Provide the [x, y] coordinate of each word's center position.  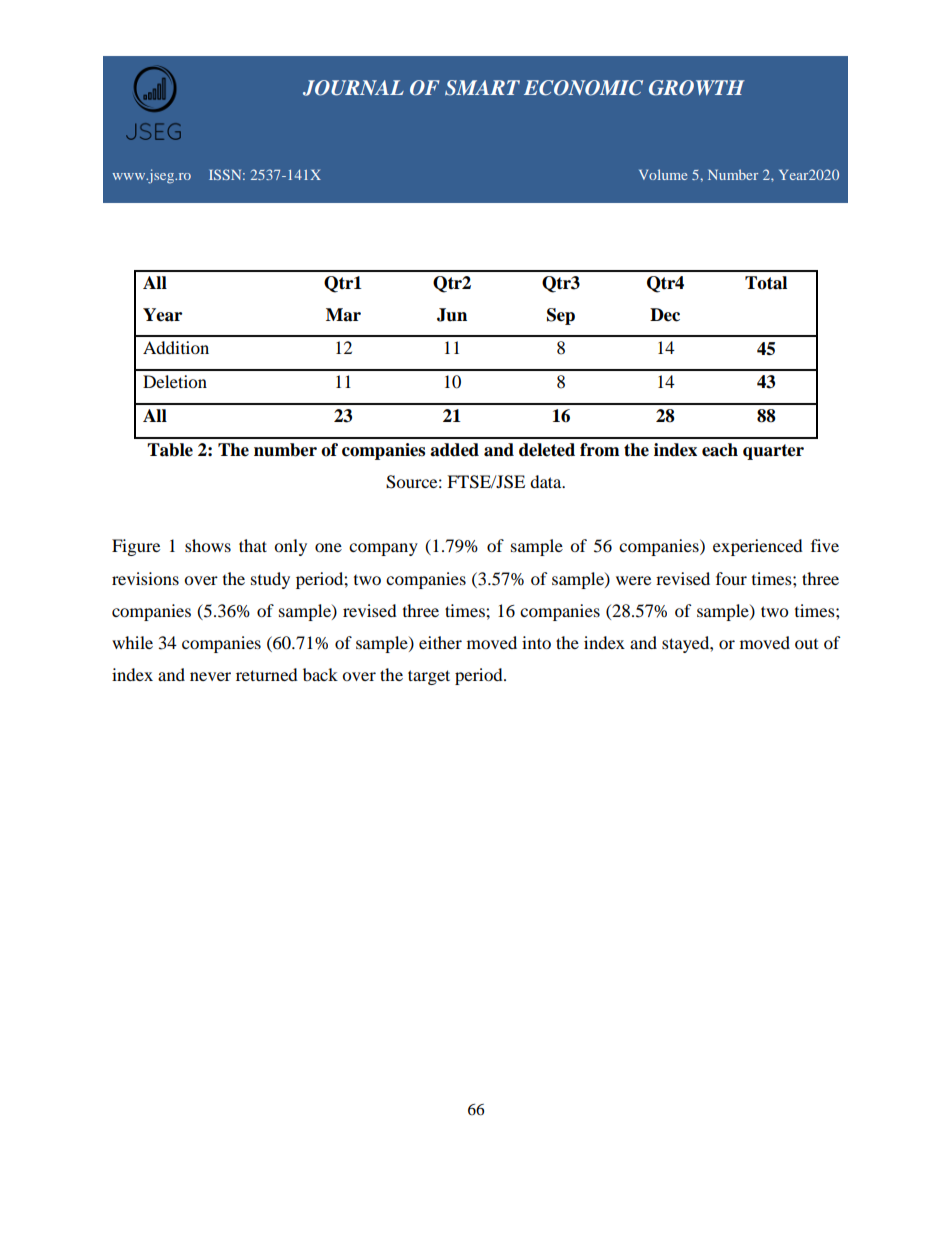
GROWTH [697, 88]
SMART [482, 88]
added [454, 450]
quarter [773, 452]
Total [766, 283]
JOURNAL [353, 88]
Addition [176, 347]
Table [170, 450]
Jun [452, 315]
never [210, 676]
